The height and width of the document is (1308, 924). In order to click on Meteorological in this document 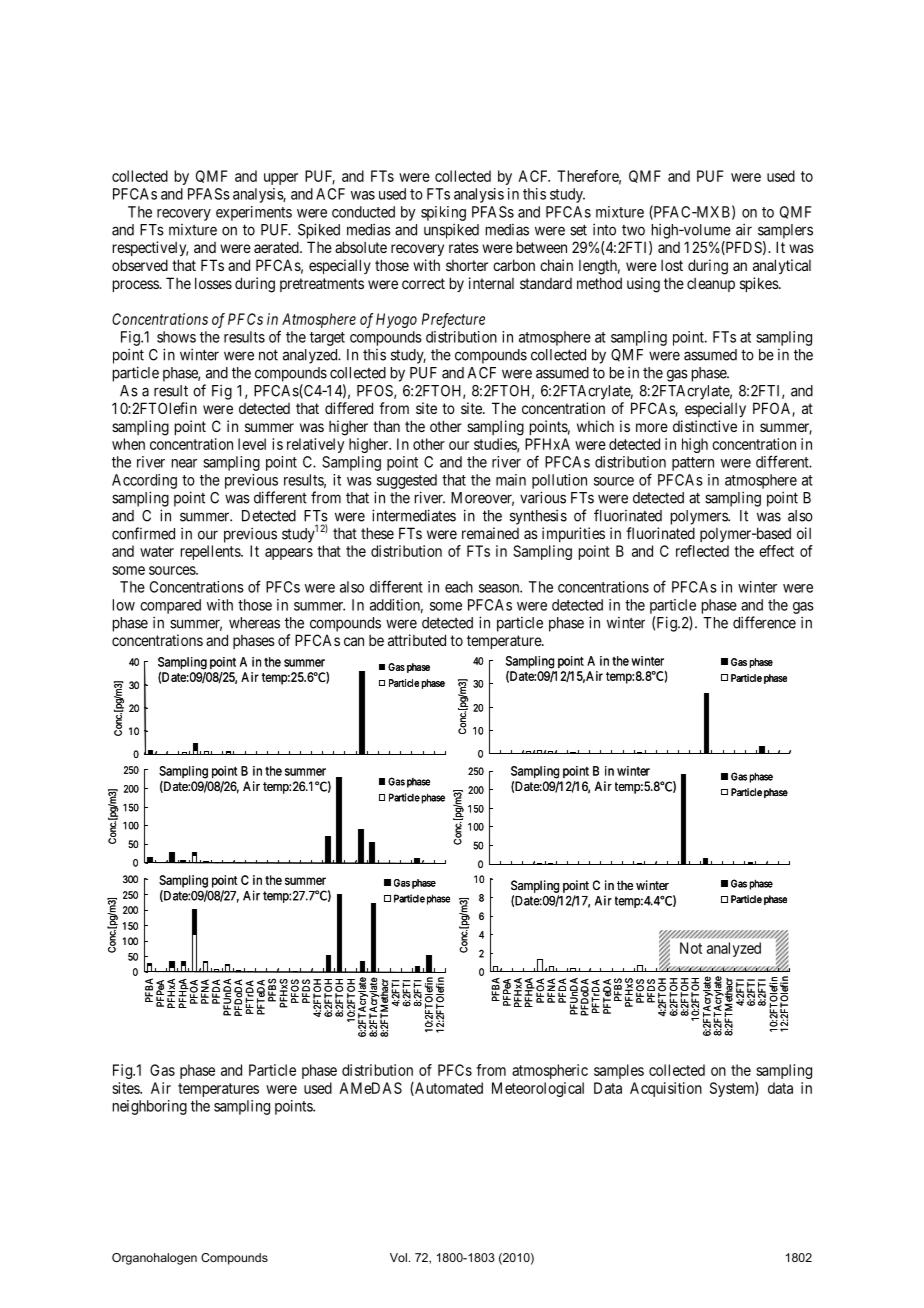, I will do `click(538, 1089)`.
